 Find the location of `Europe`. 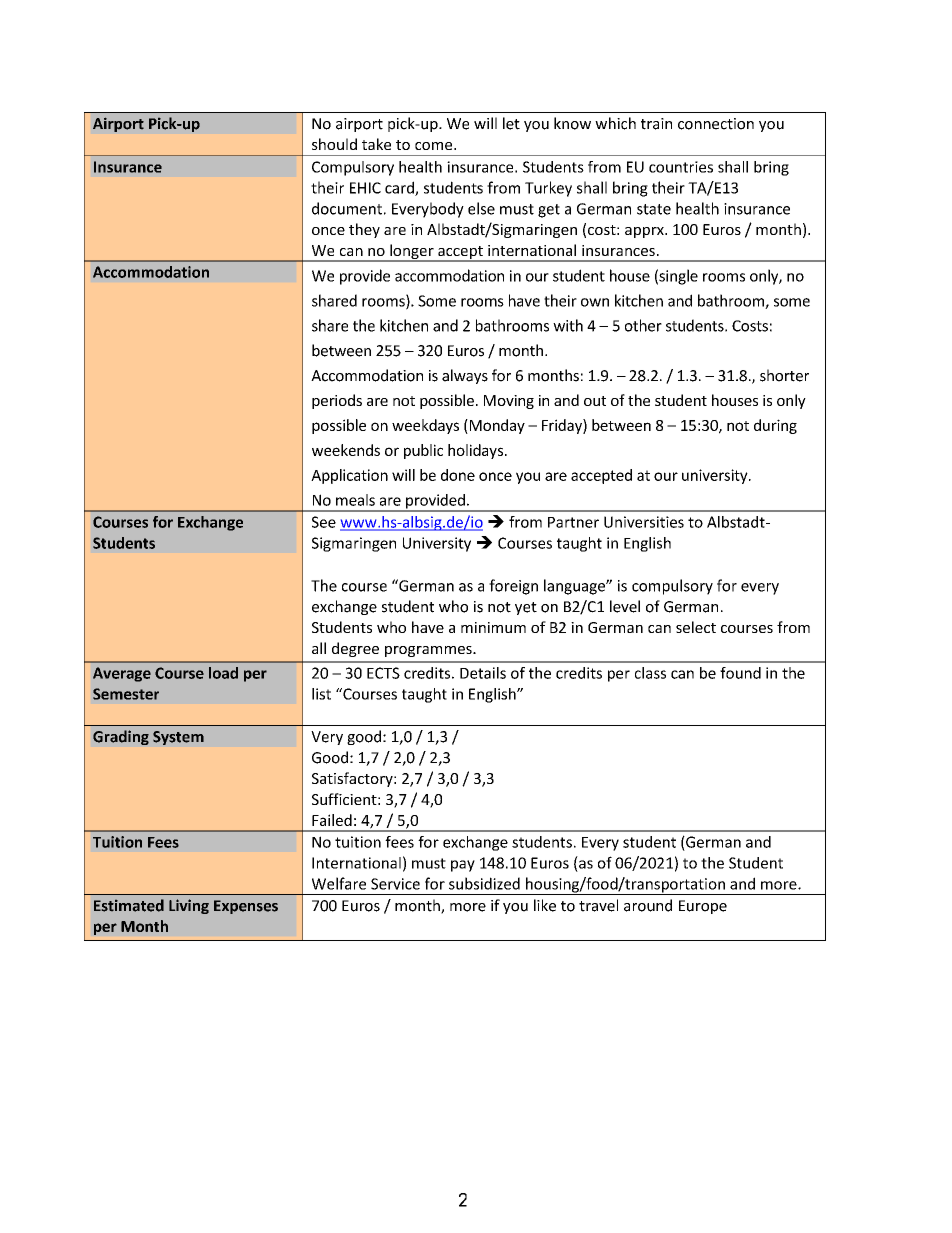

Europe is located at coordinates (703, 907).
